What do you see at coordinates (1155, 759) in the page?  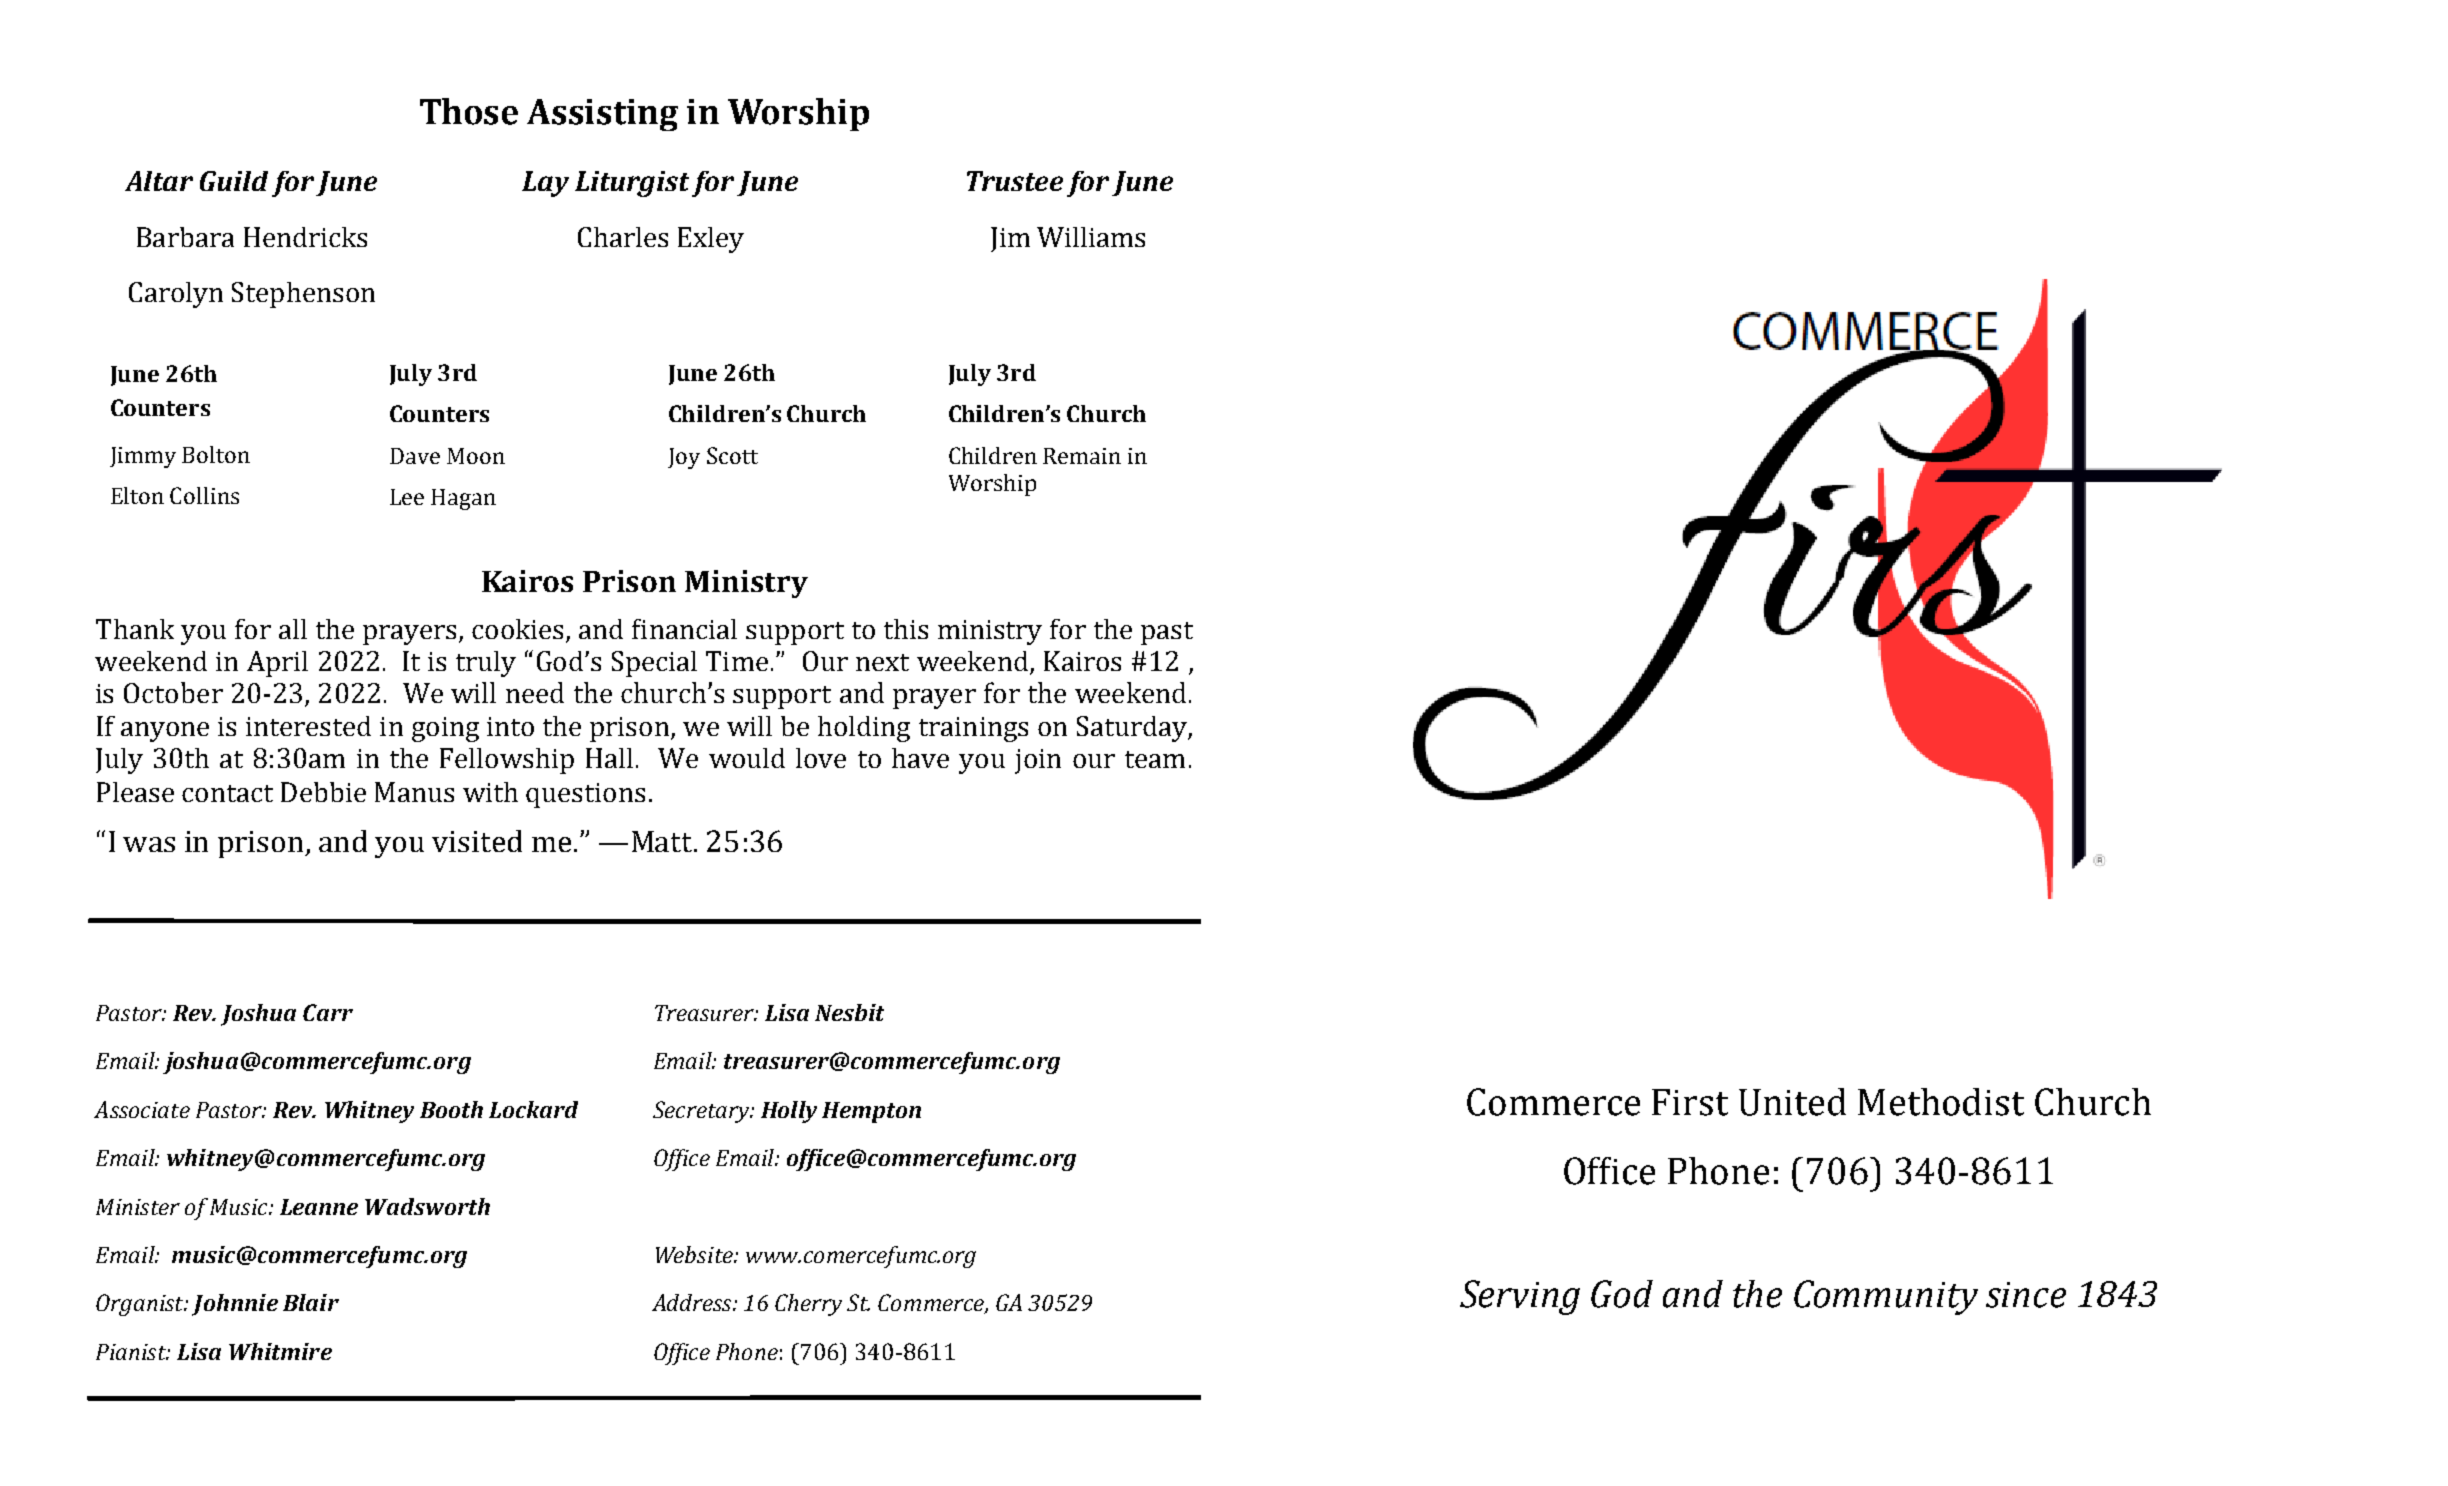 I see `team` at bounding box center [1155, 759].
